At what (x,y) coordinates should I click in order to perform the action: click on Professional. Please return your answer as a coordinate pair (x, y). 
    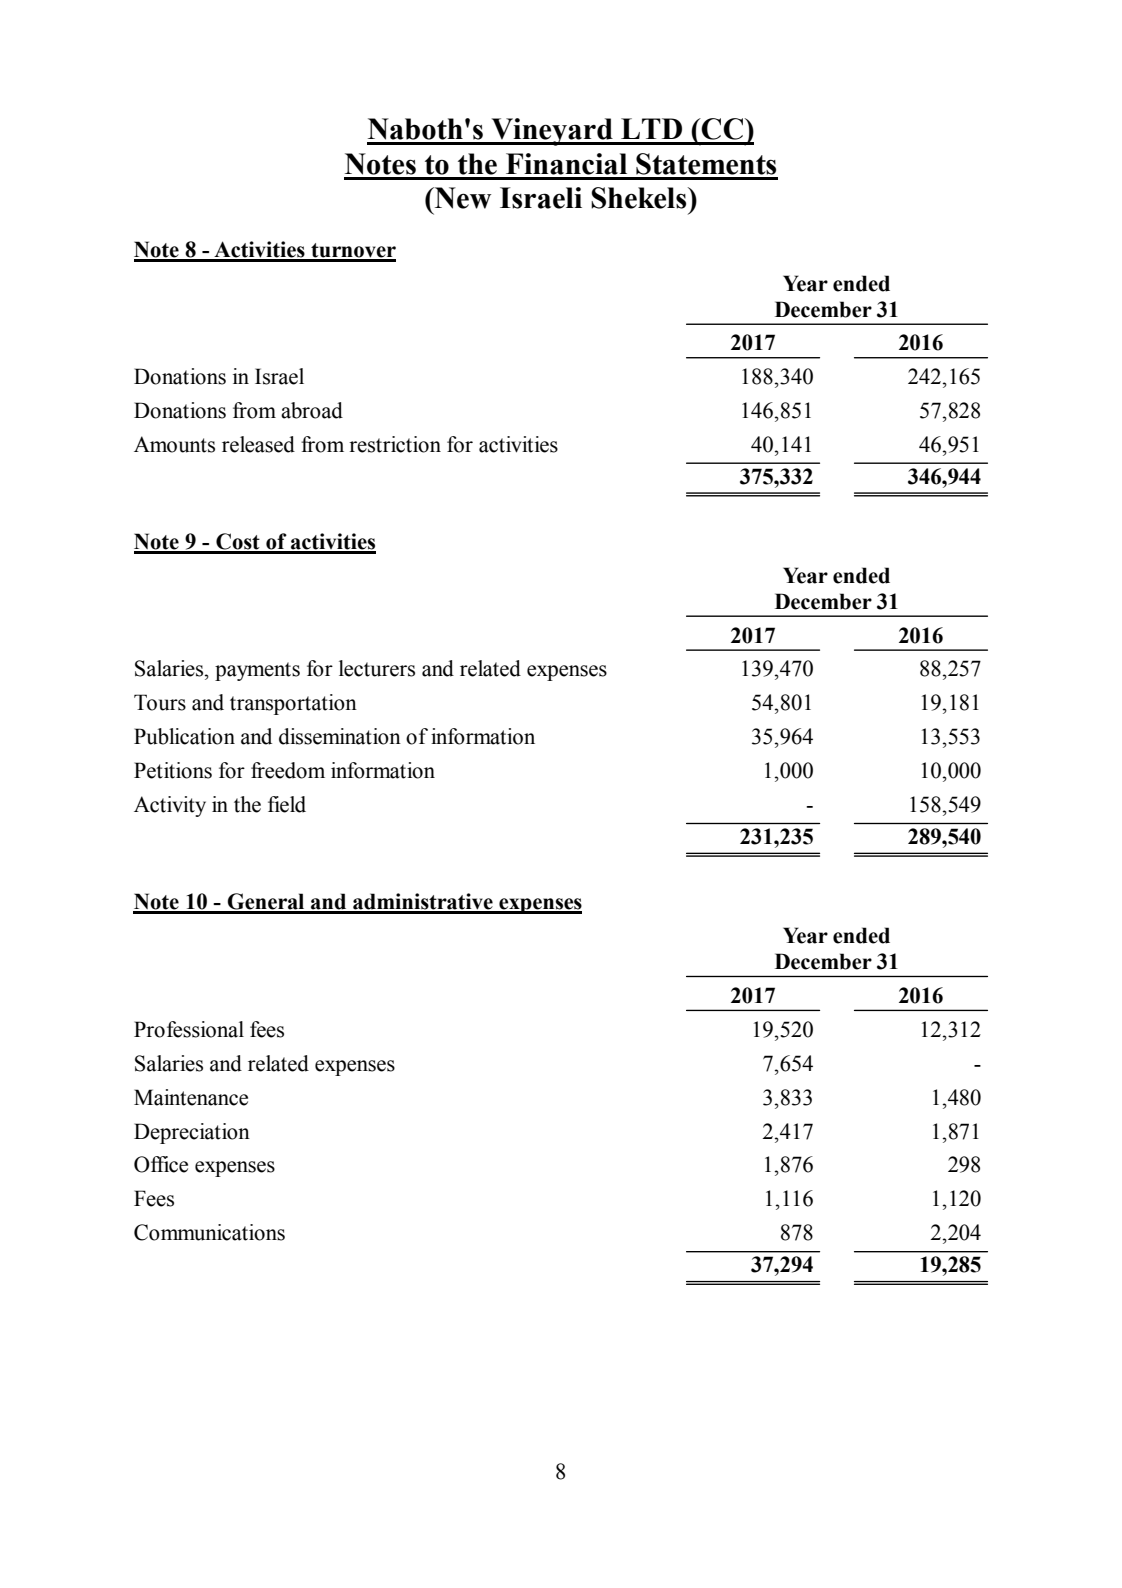
    Looking at the image, I should click on (189, 1029).
